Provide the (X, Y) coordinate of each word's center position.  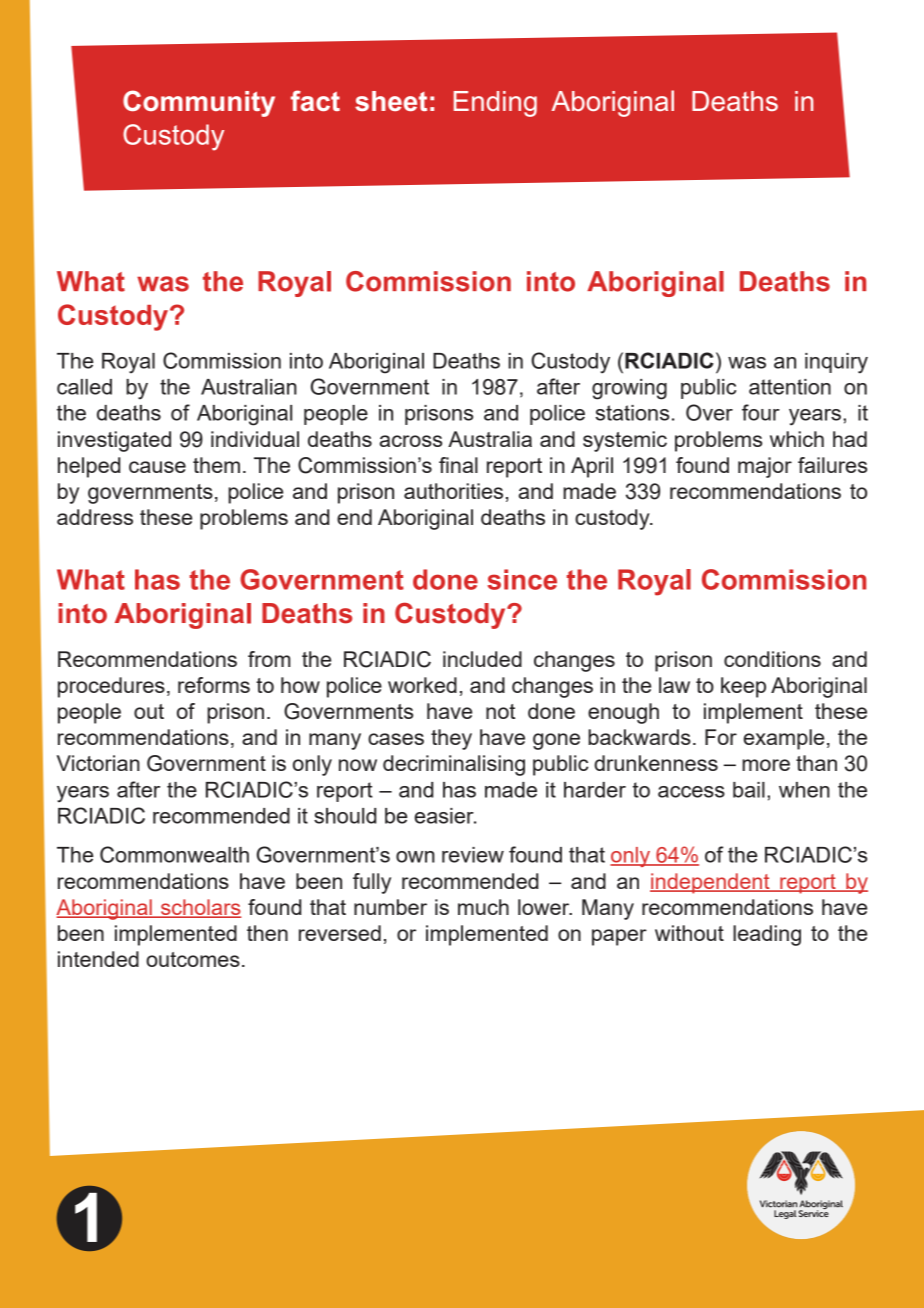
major (765, 467)
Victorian (98, 763)
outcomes (193, 959)
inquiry (836, 363)
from (269, 659)
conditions (772, 659)
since (522, 579)
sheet (391, 101)
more (766, 765)
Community (199, 103)
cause (157, 467)
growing (629, 389)
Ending (495, 104)
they (451, 739)
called (84, 387)
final (458, 465)
